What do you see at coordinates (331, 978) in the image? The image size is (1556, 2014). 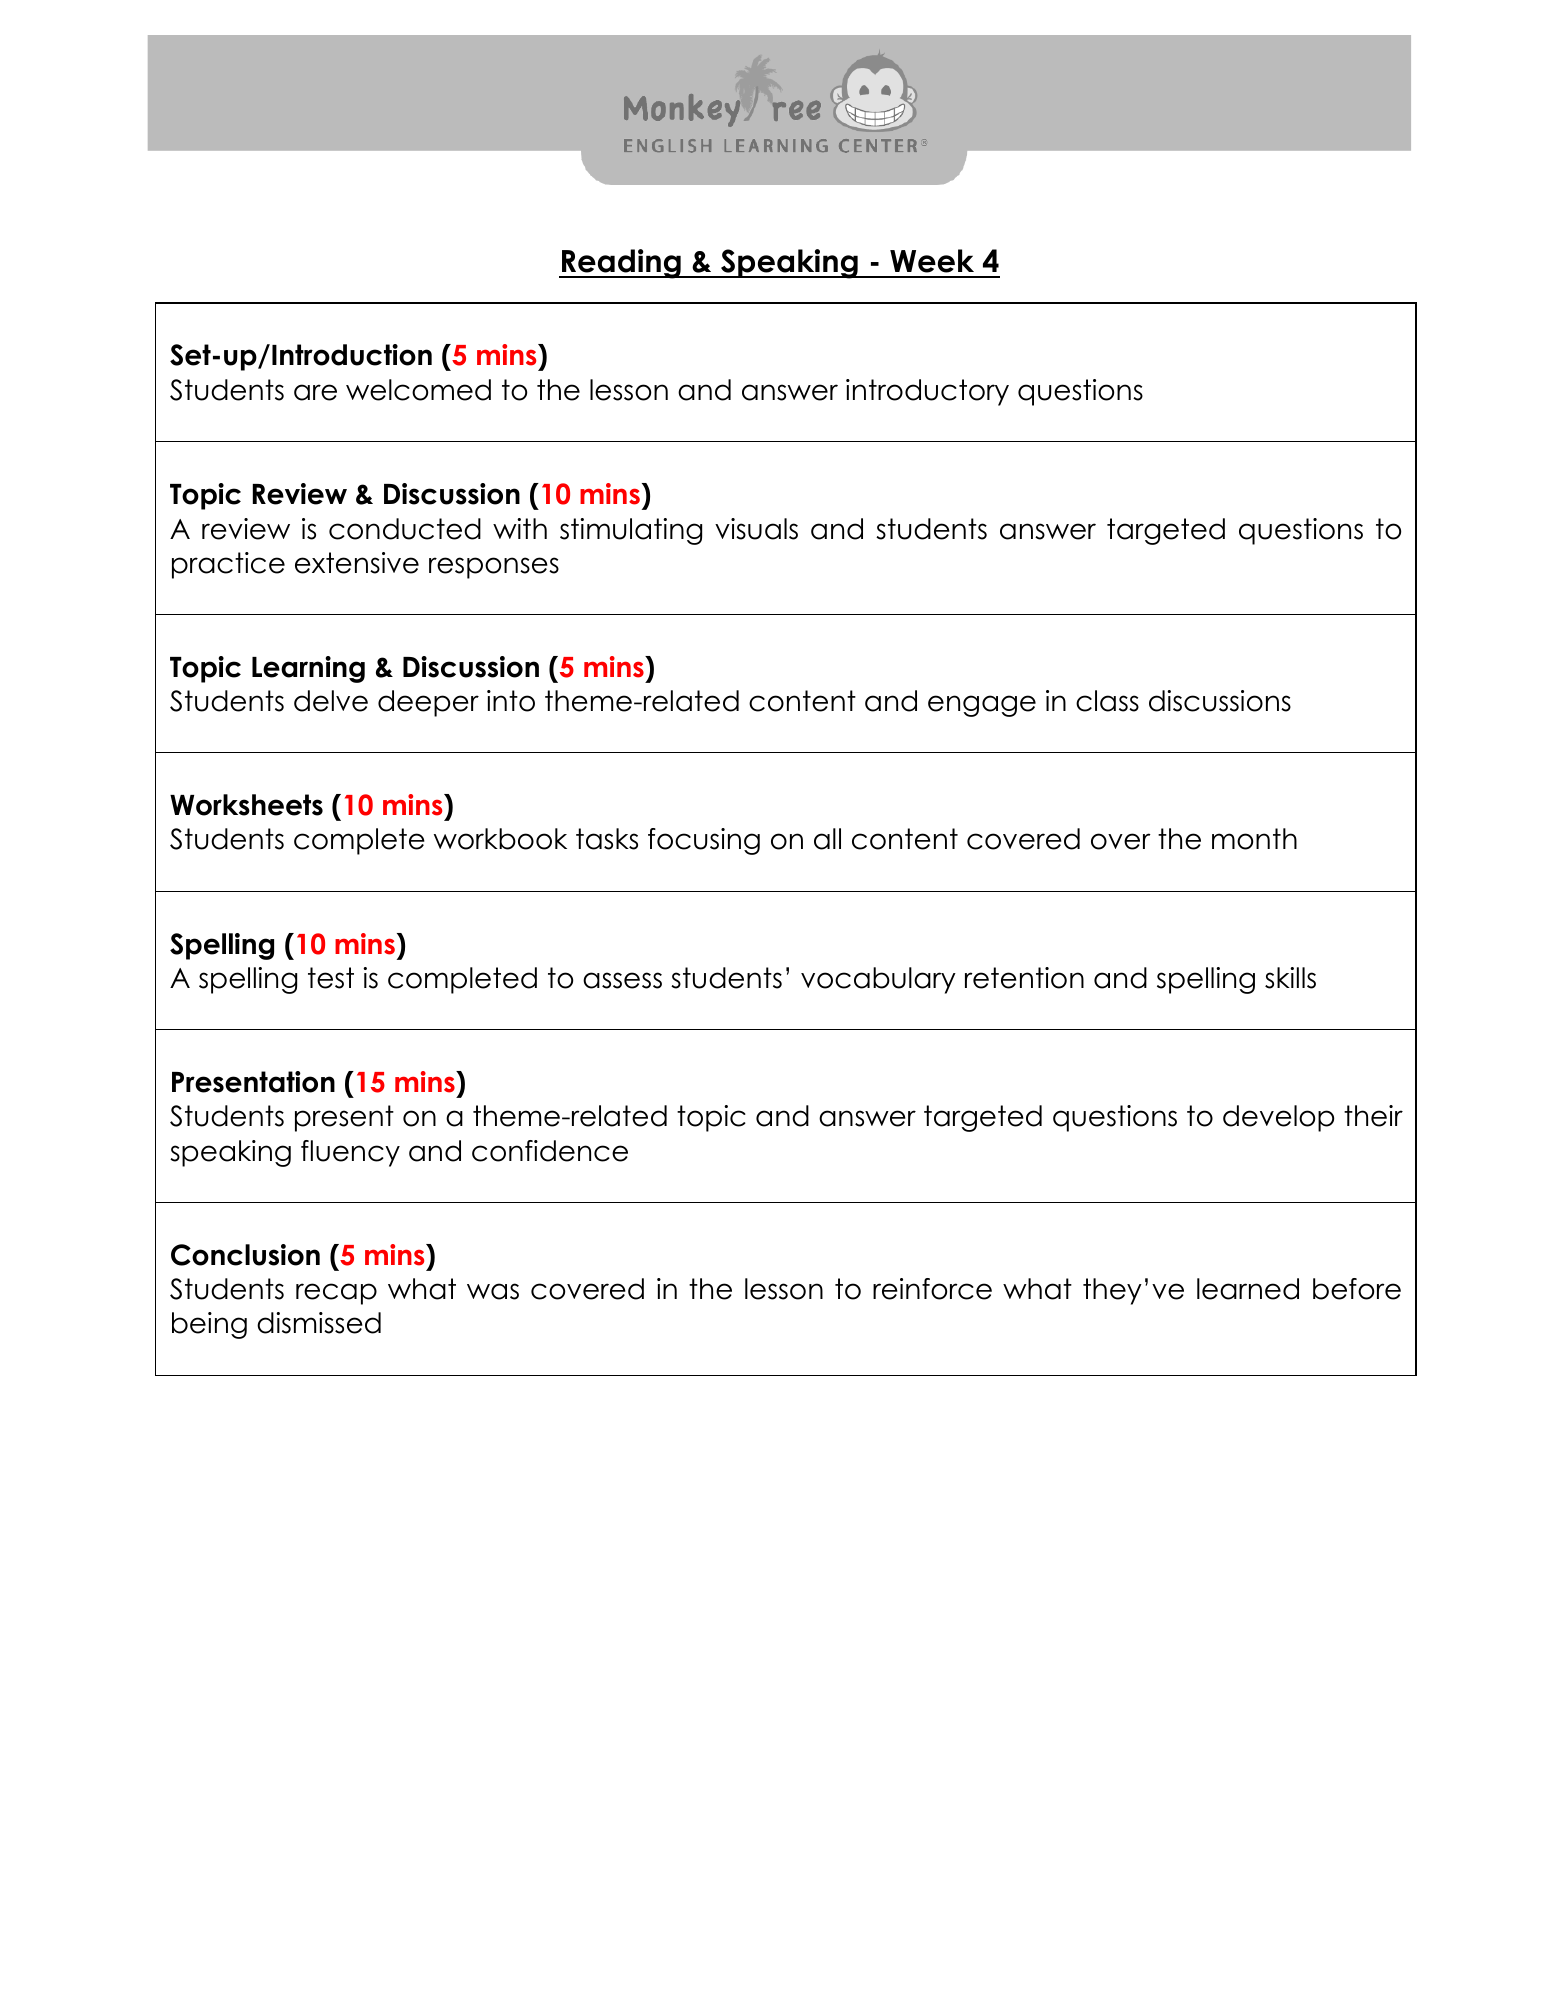 I see `test` at bounding box center [331, 978].
